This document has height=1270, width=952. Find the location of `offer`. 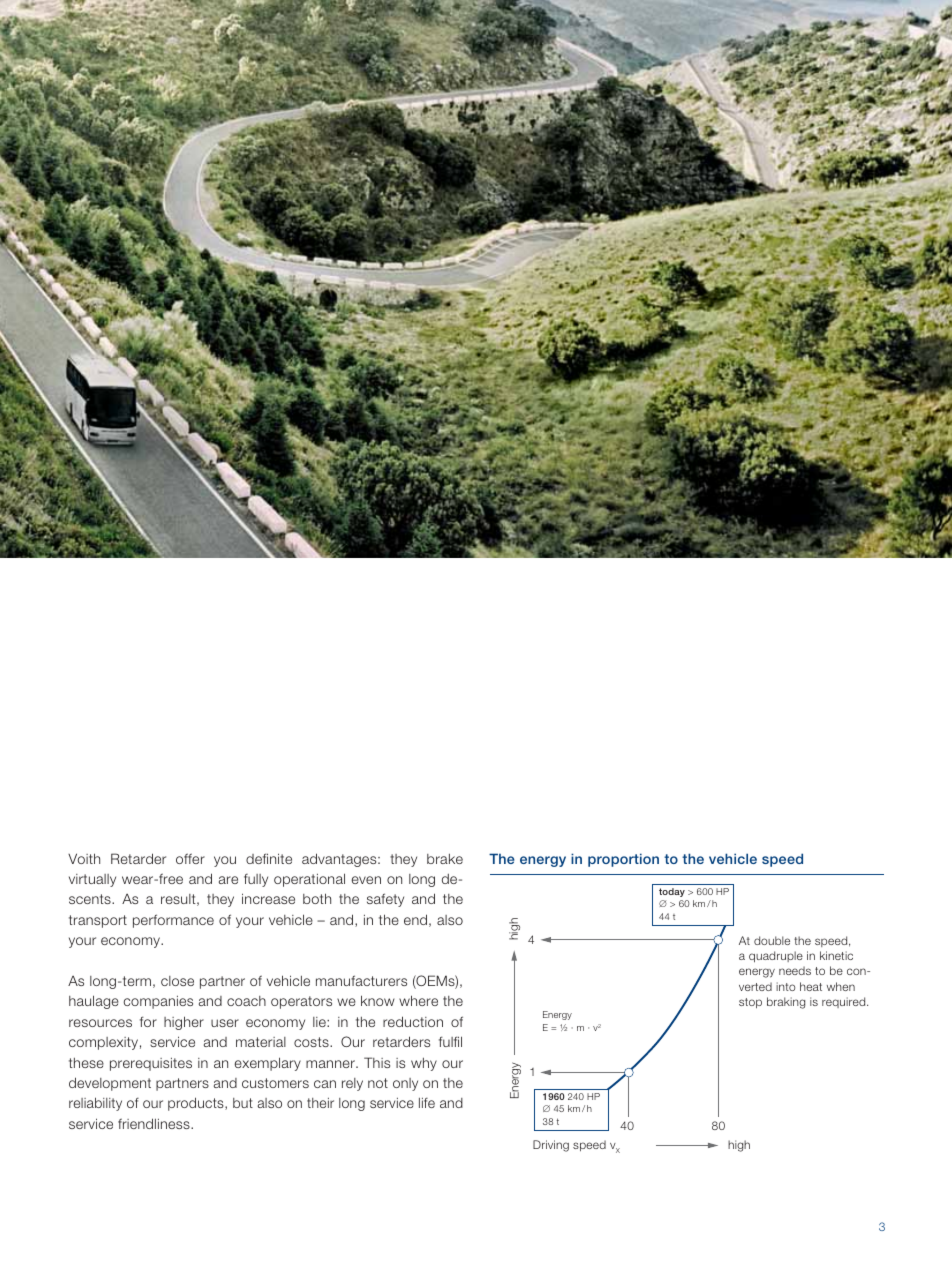

offer is located at coordinates (190, 858).
